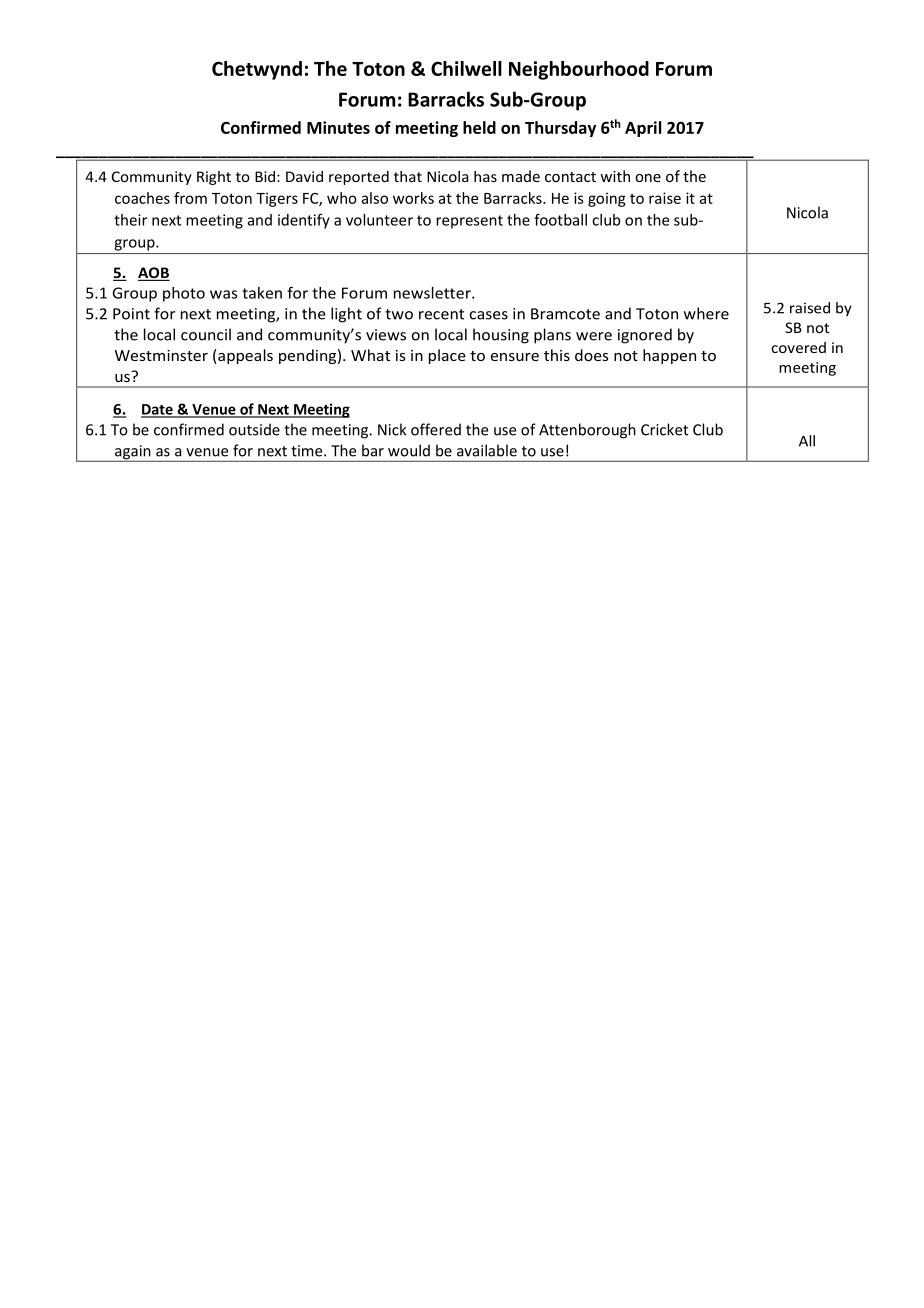 Image resolution: width=924 pixels, height=1308 pixels. I want to click on happen, so click(669, 356).
